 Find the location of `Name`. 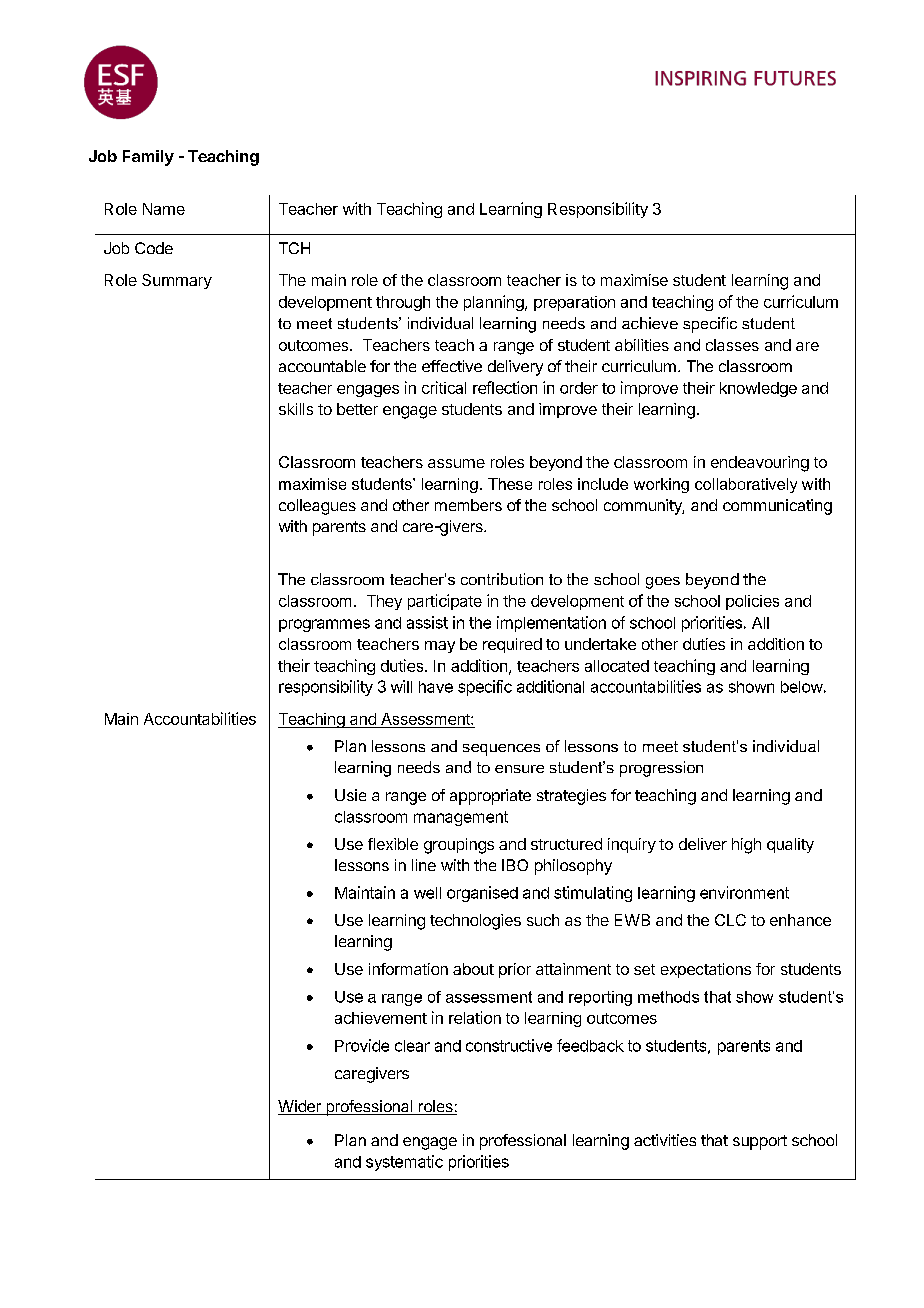

Name is located at coordinates (164, 209).
